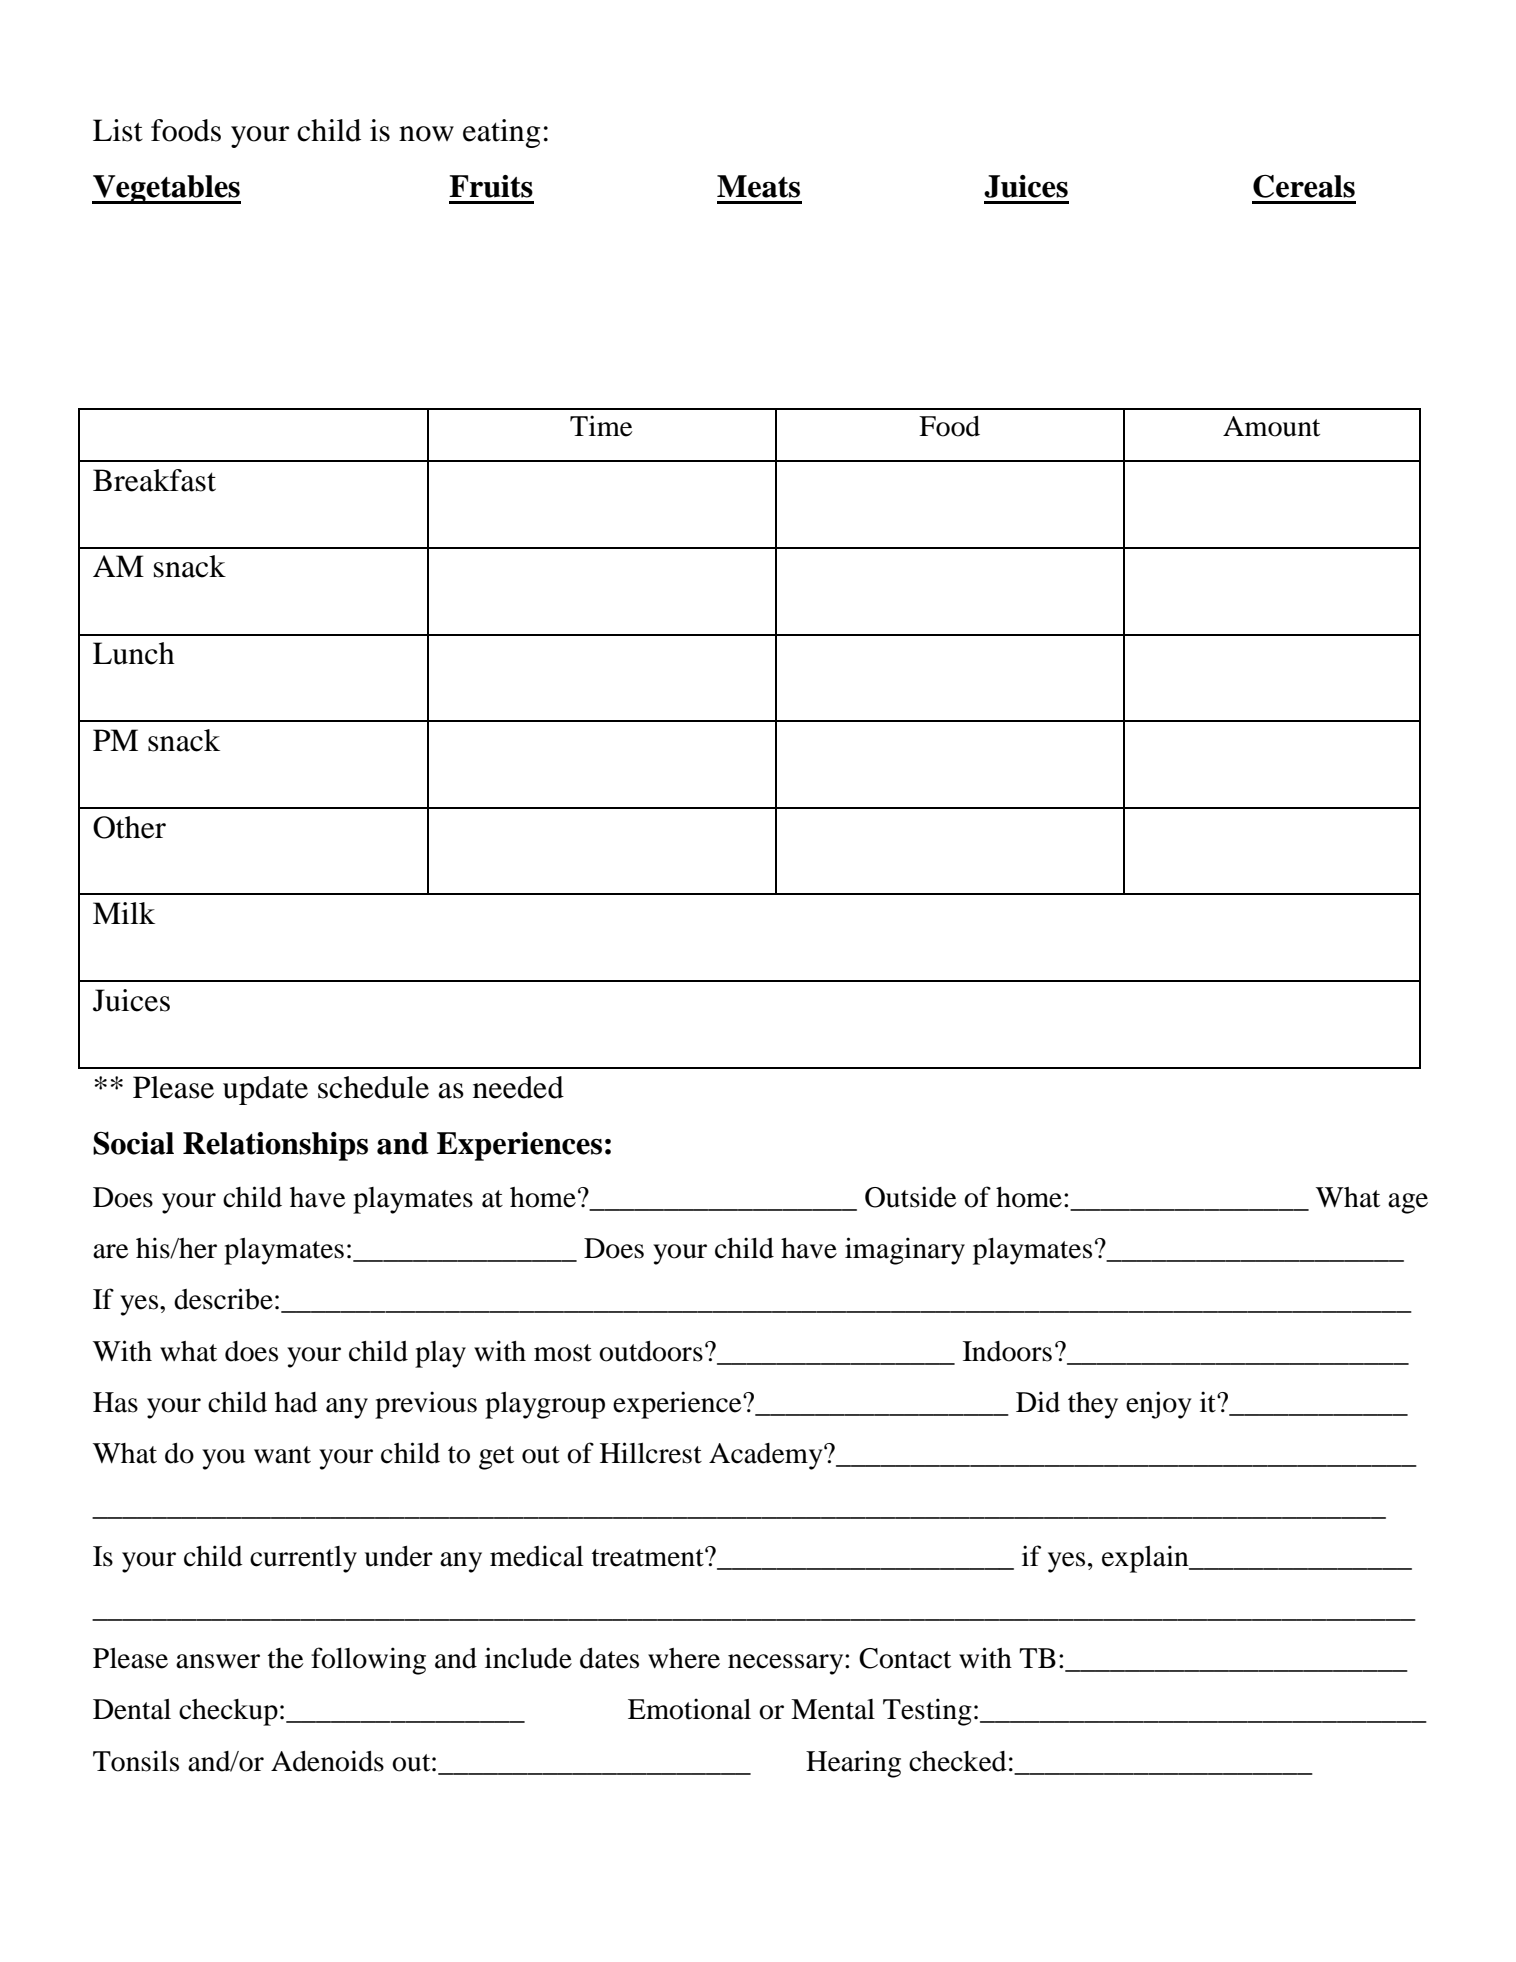 This screenshot has width=1516, height=1962. Describe the element at coordinates (166, 189) in the screenshot. I see `Vegetables` at that location.
